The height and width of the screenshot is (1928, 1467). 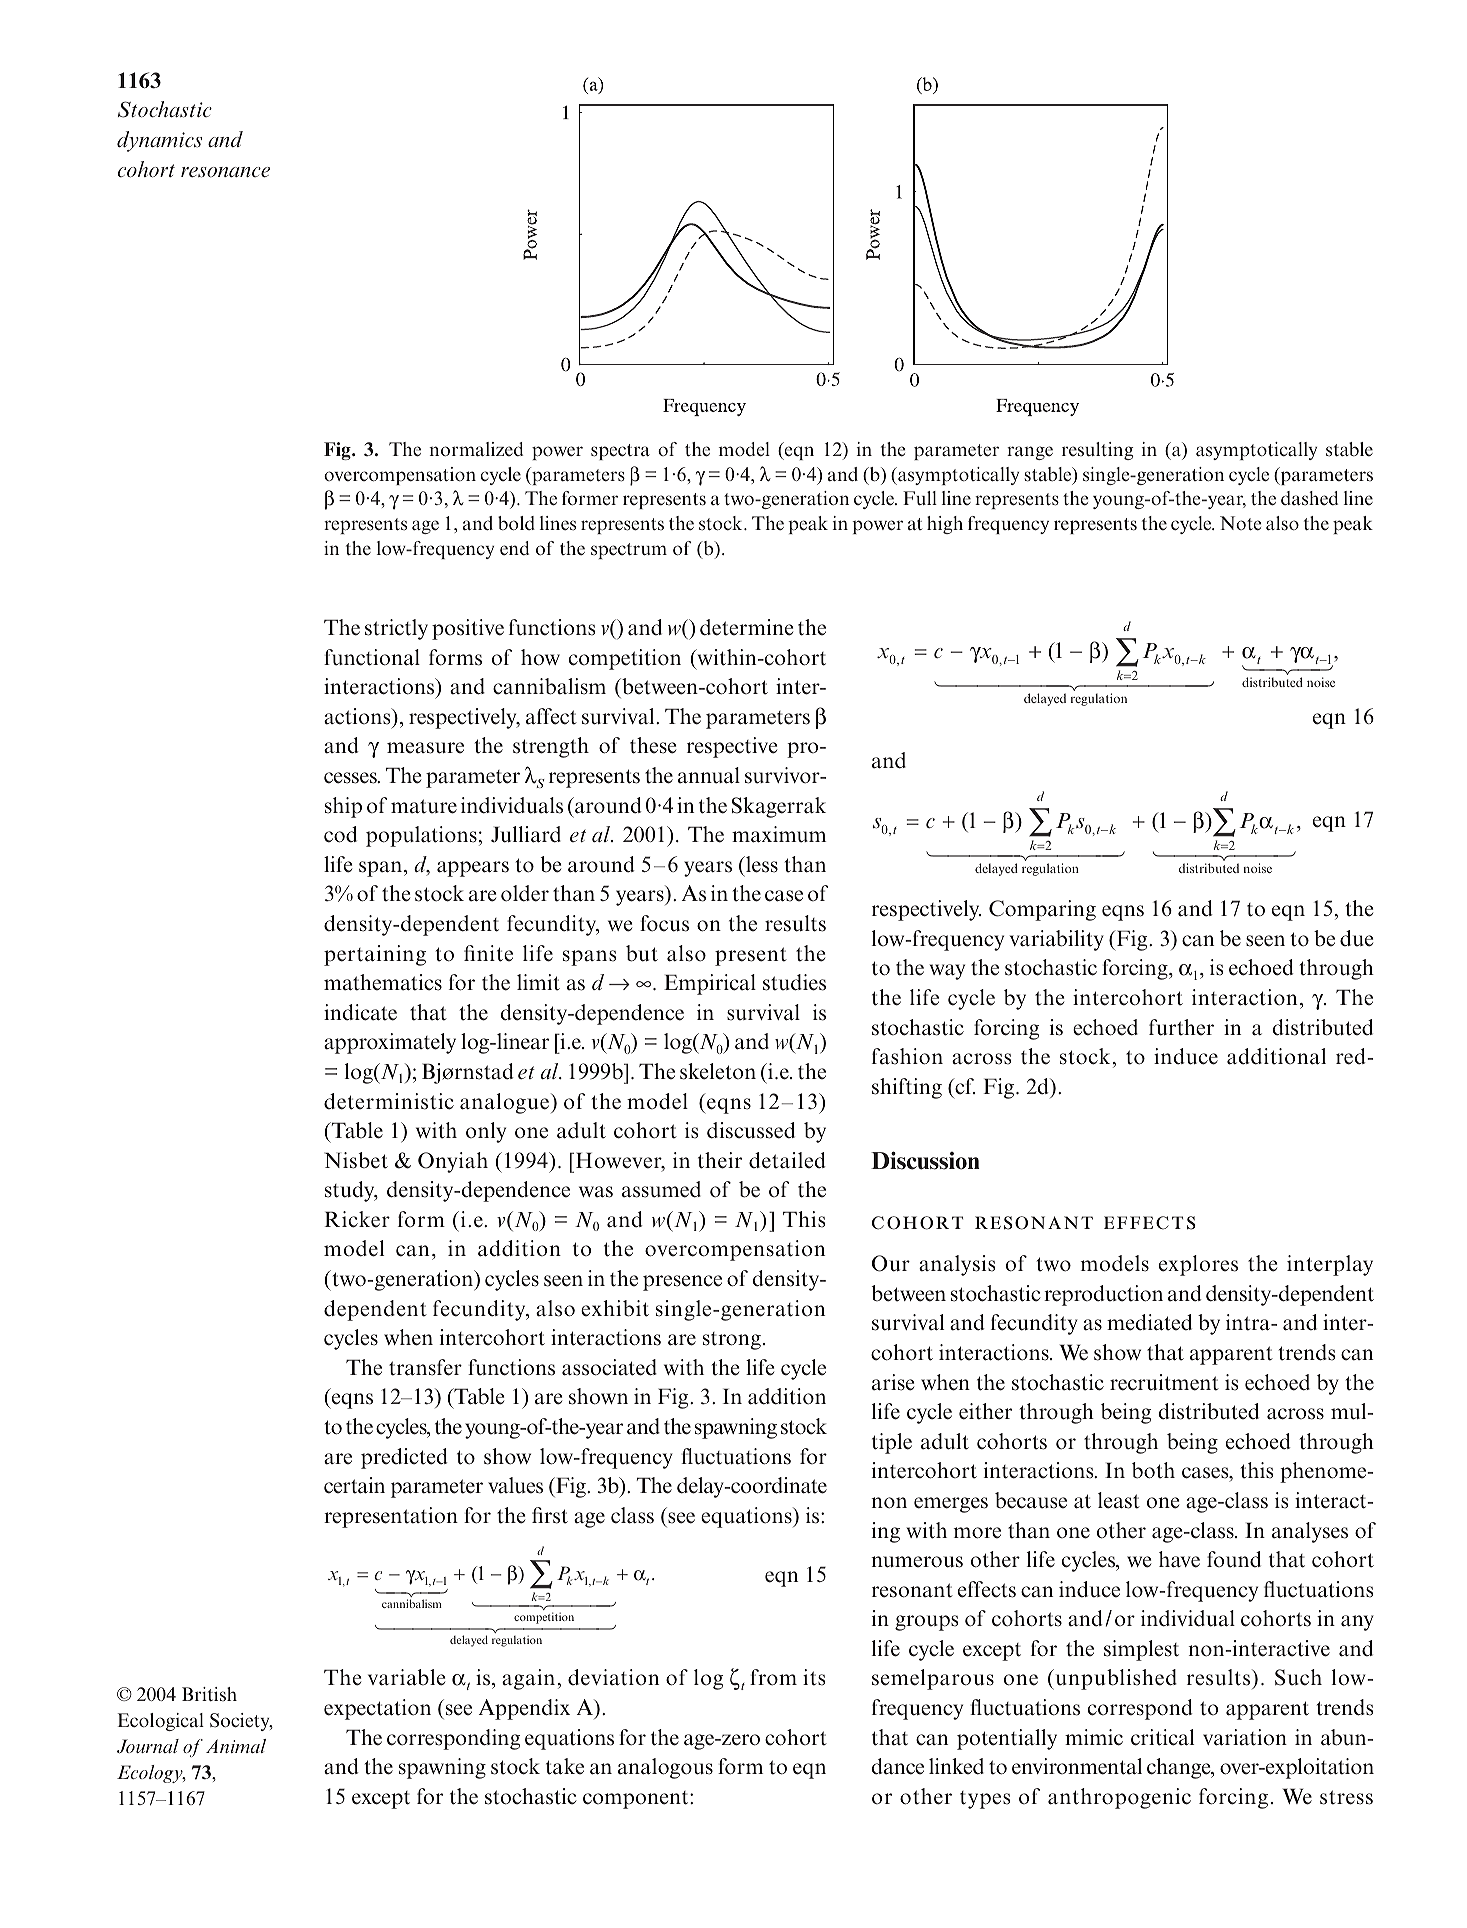 What do you see at coordinates (236, 1746) in the screenshot?
I see `Animal` at bounding box center [236, 1746].
